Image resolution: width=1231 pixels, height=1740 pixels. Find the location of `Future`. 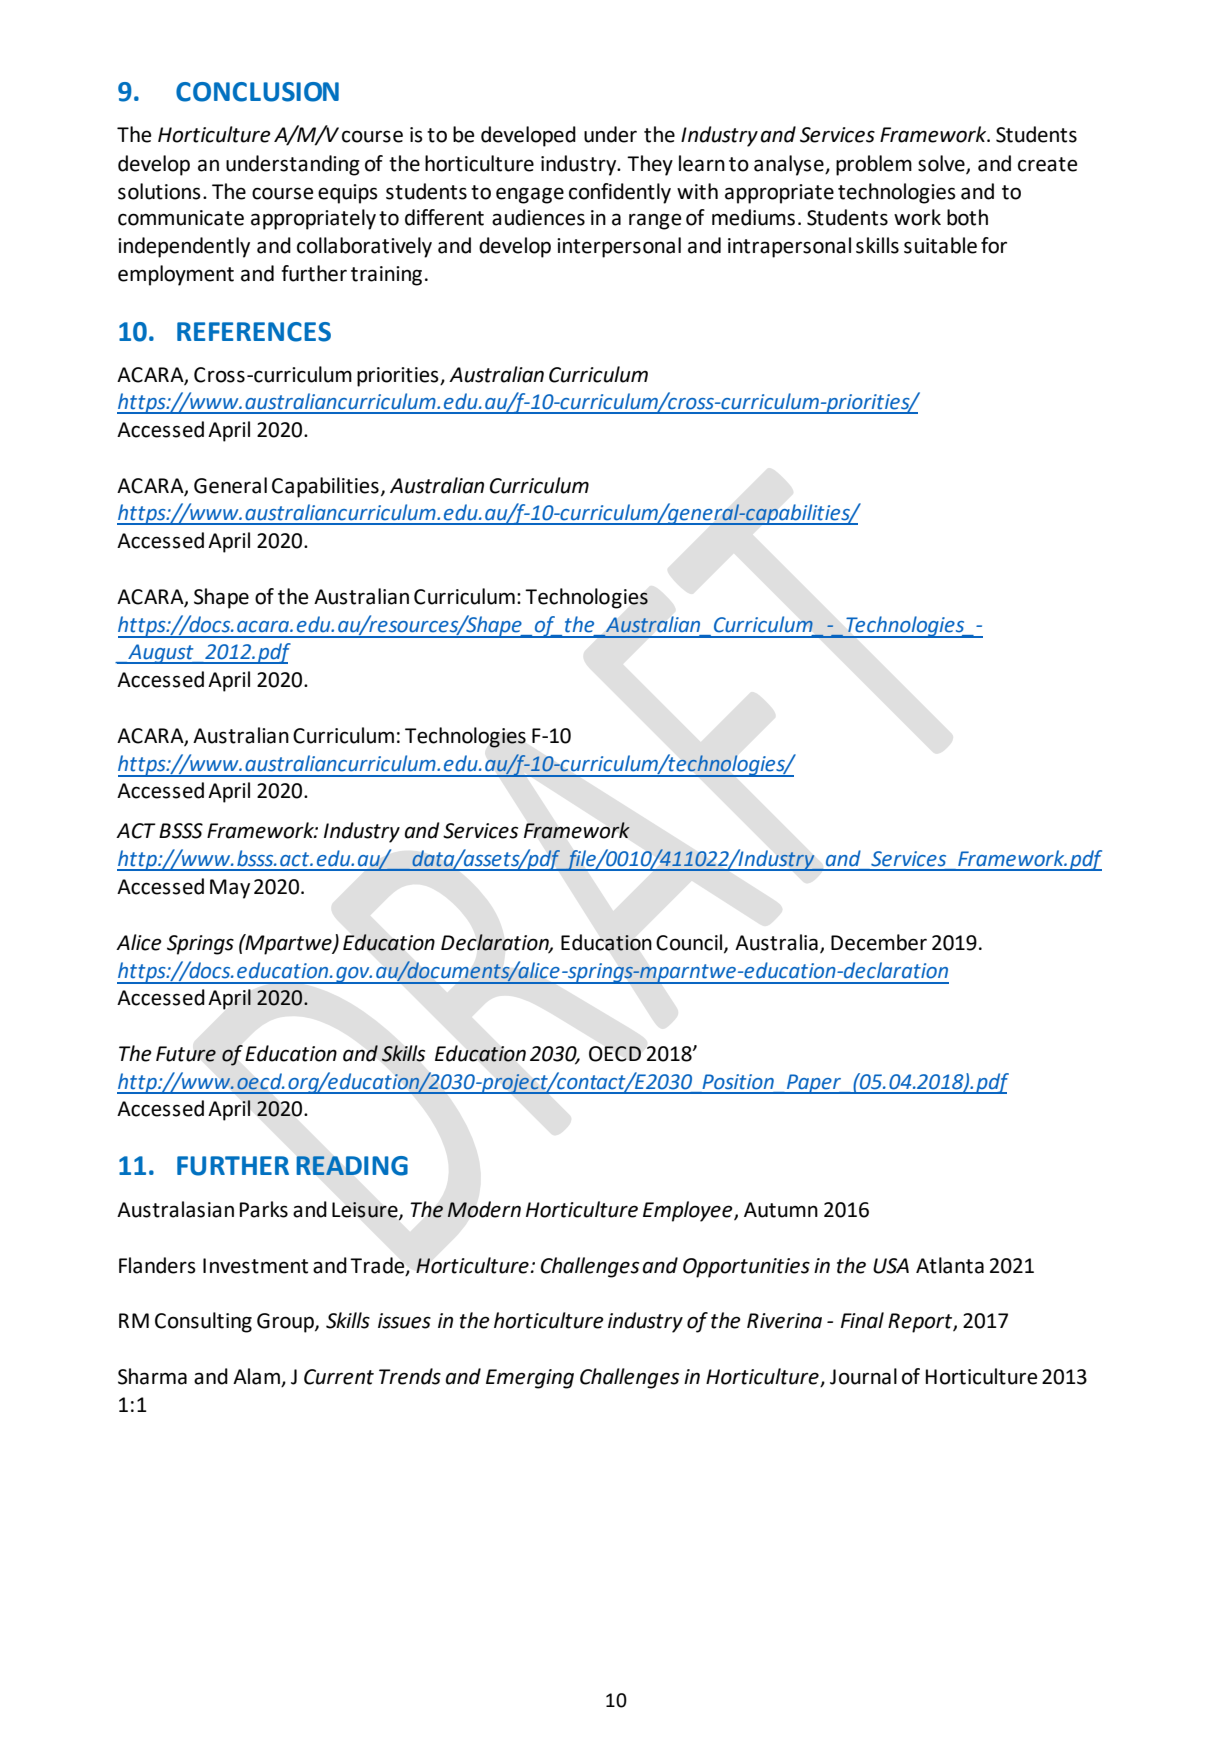

Future is located at coordinates (186, 1054).
